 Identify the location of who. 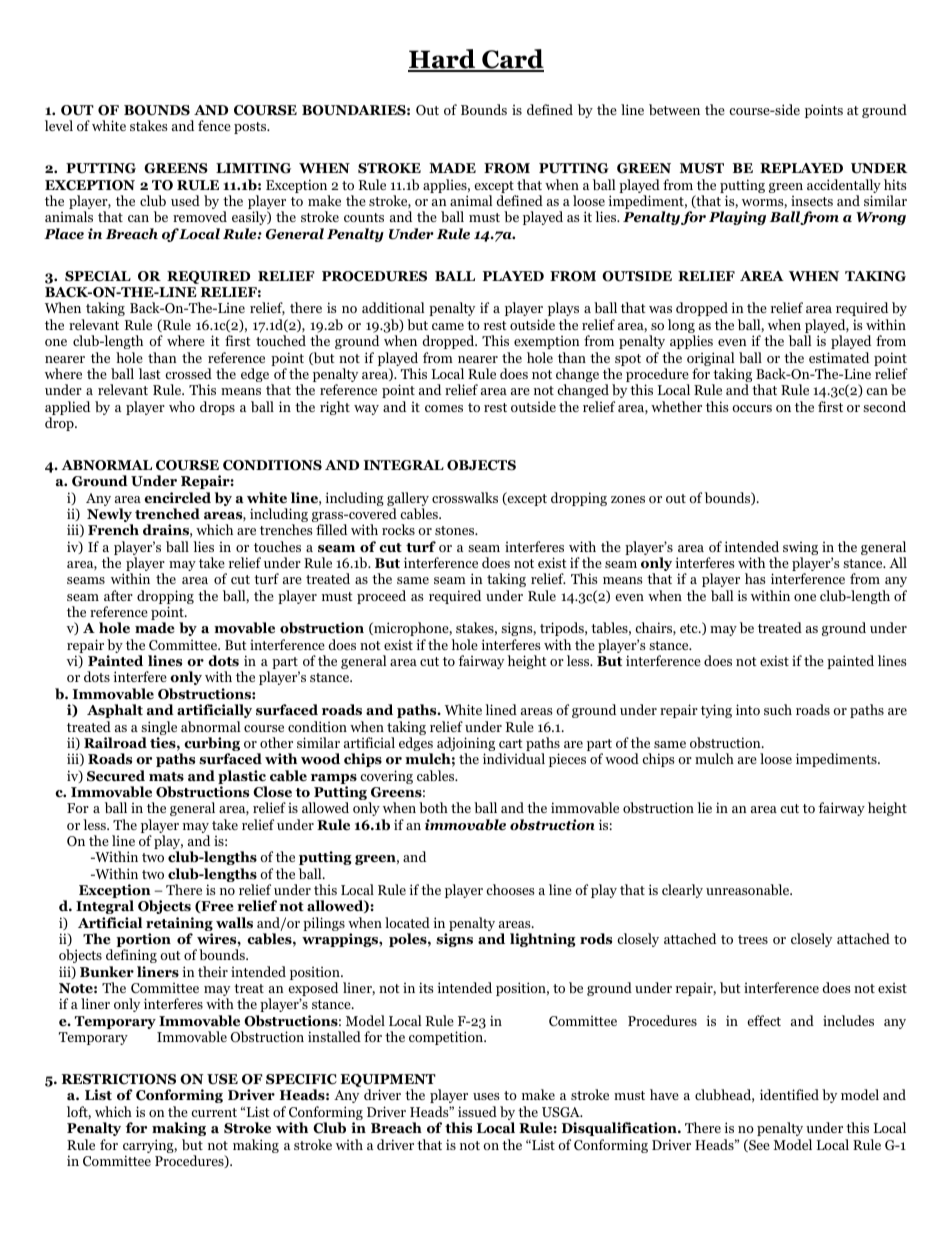
(182, 406).
